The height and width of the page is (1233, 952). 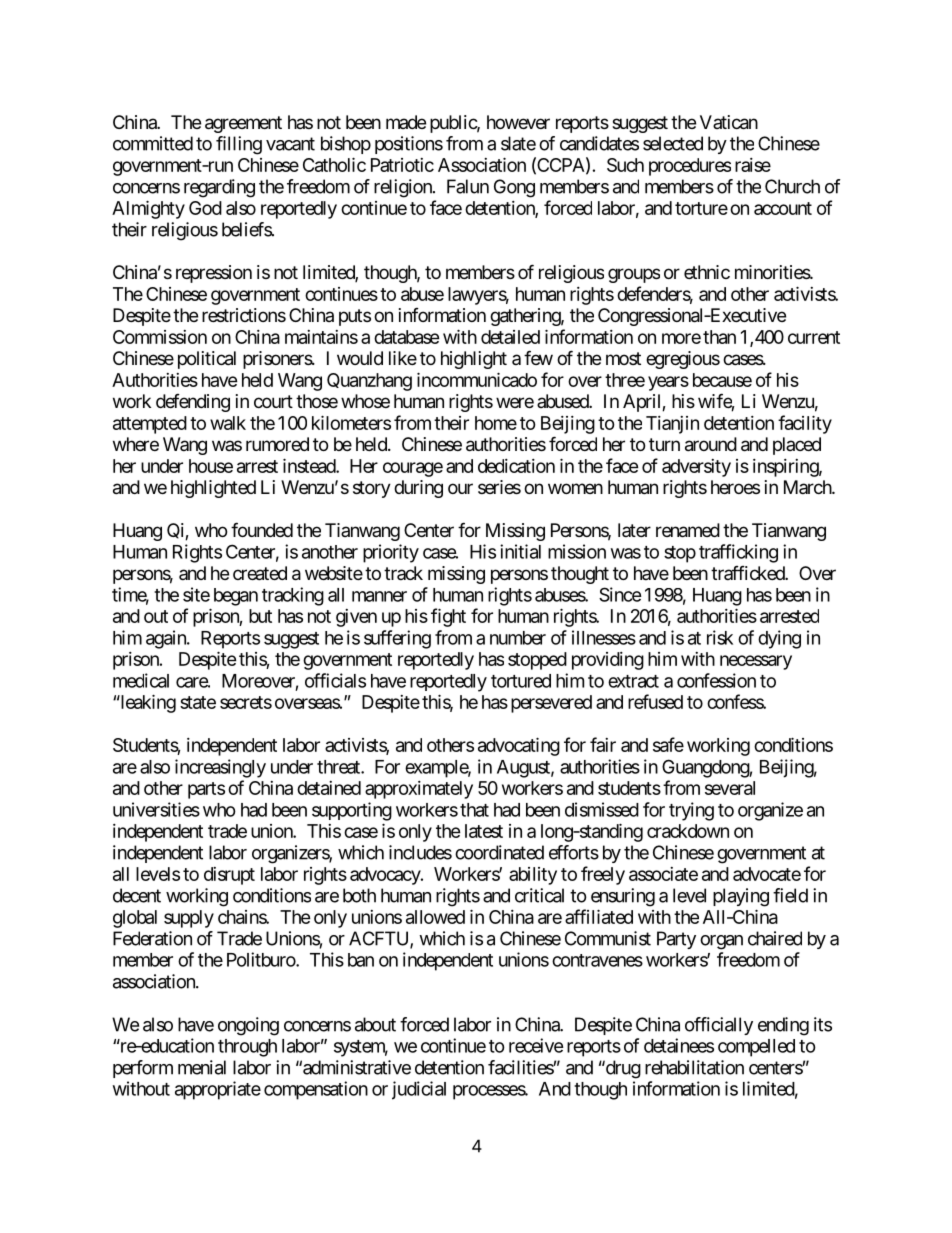 I want to click on raise, so click(x=753, y=165).
